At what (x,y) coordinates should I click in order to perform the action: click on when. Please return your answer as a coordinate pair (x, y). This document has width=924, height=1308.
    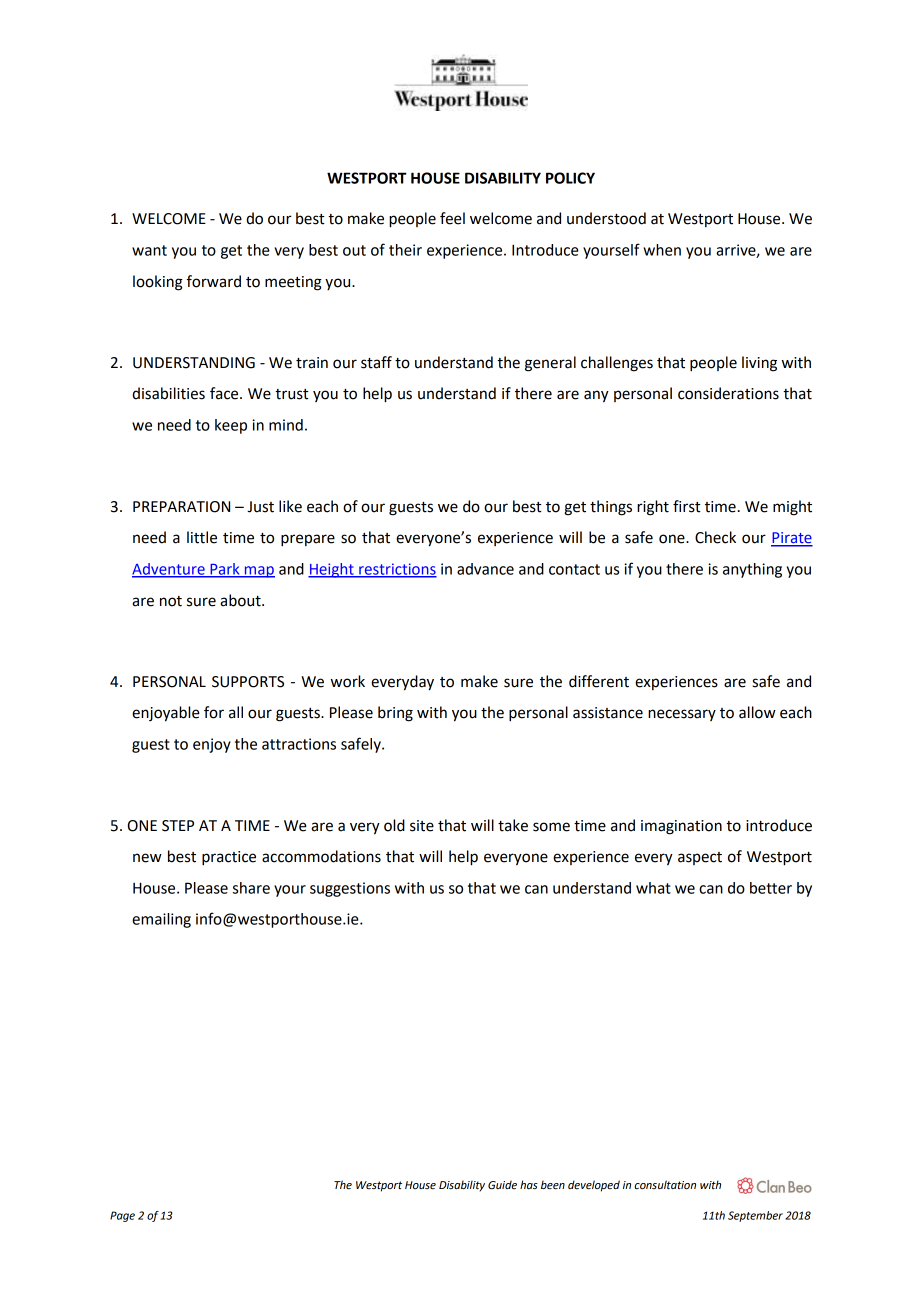
    Looking at the image, I should click on (662, 250).
